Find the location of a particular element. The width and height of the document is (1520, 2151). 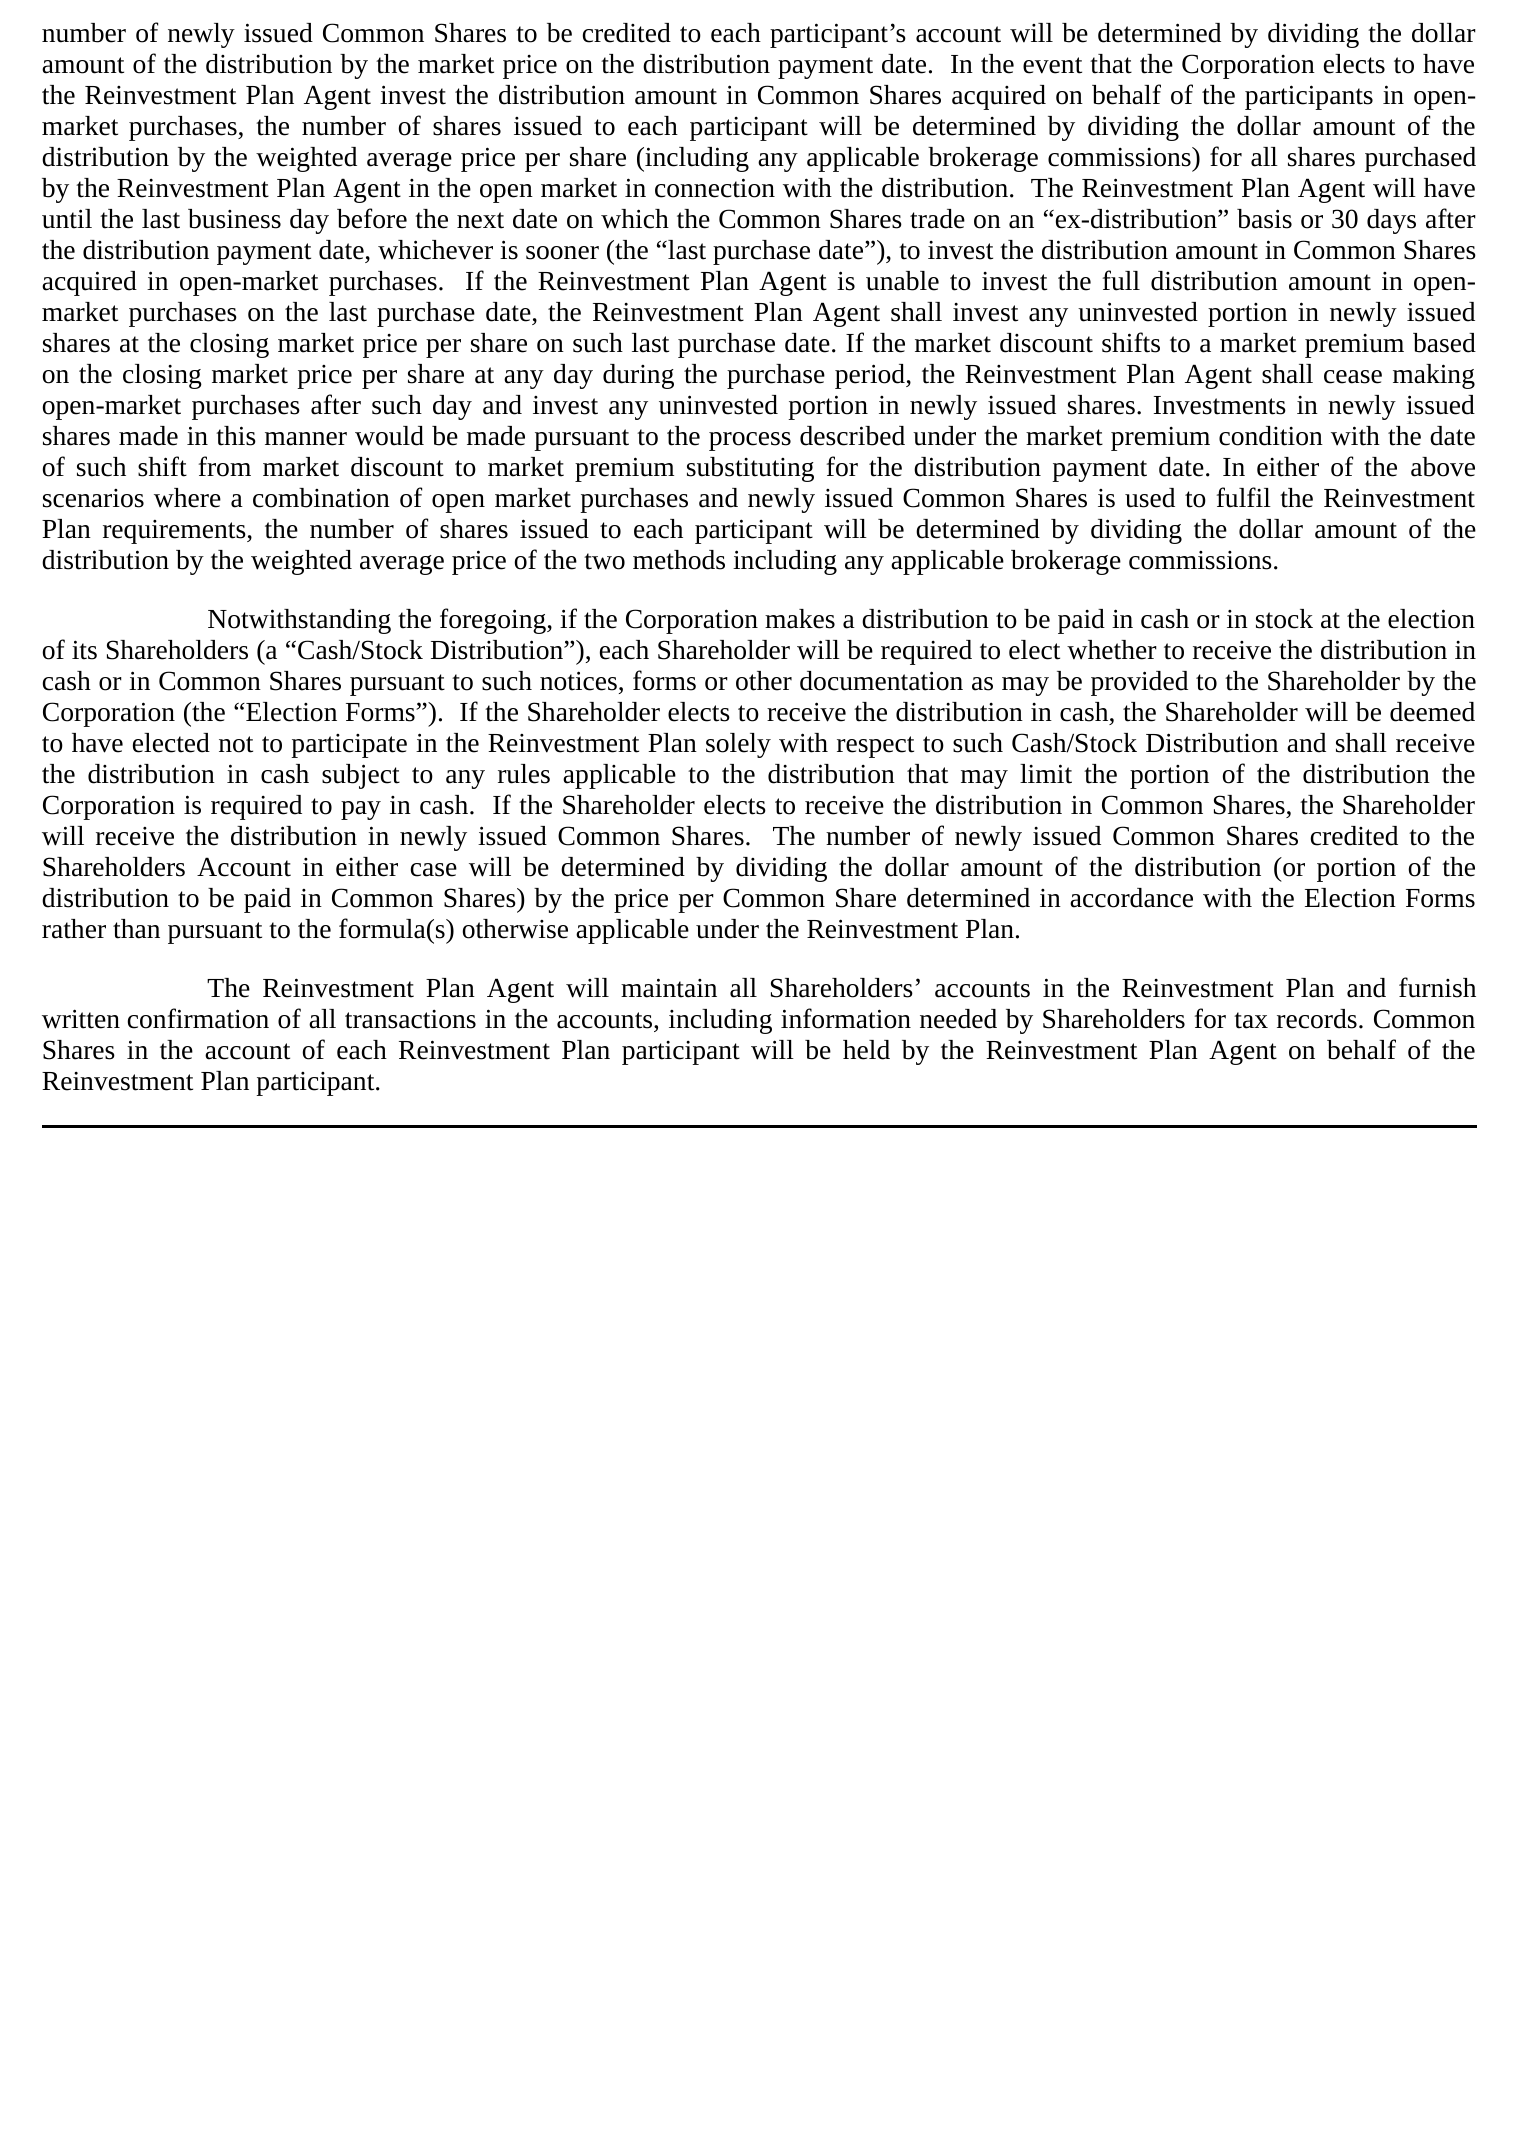

this is located at coordinates (236, 436).
